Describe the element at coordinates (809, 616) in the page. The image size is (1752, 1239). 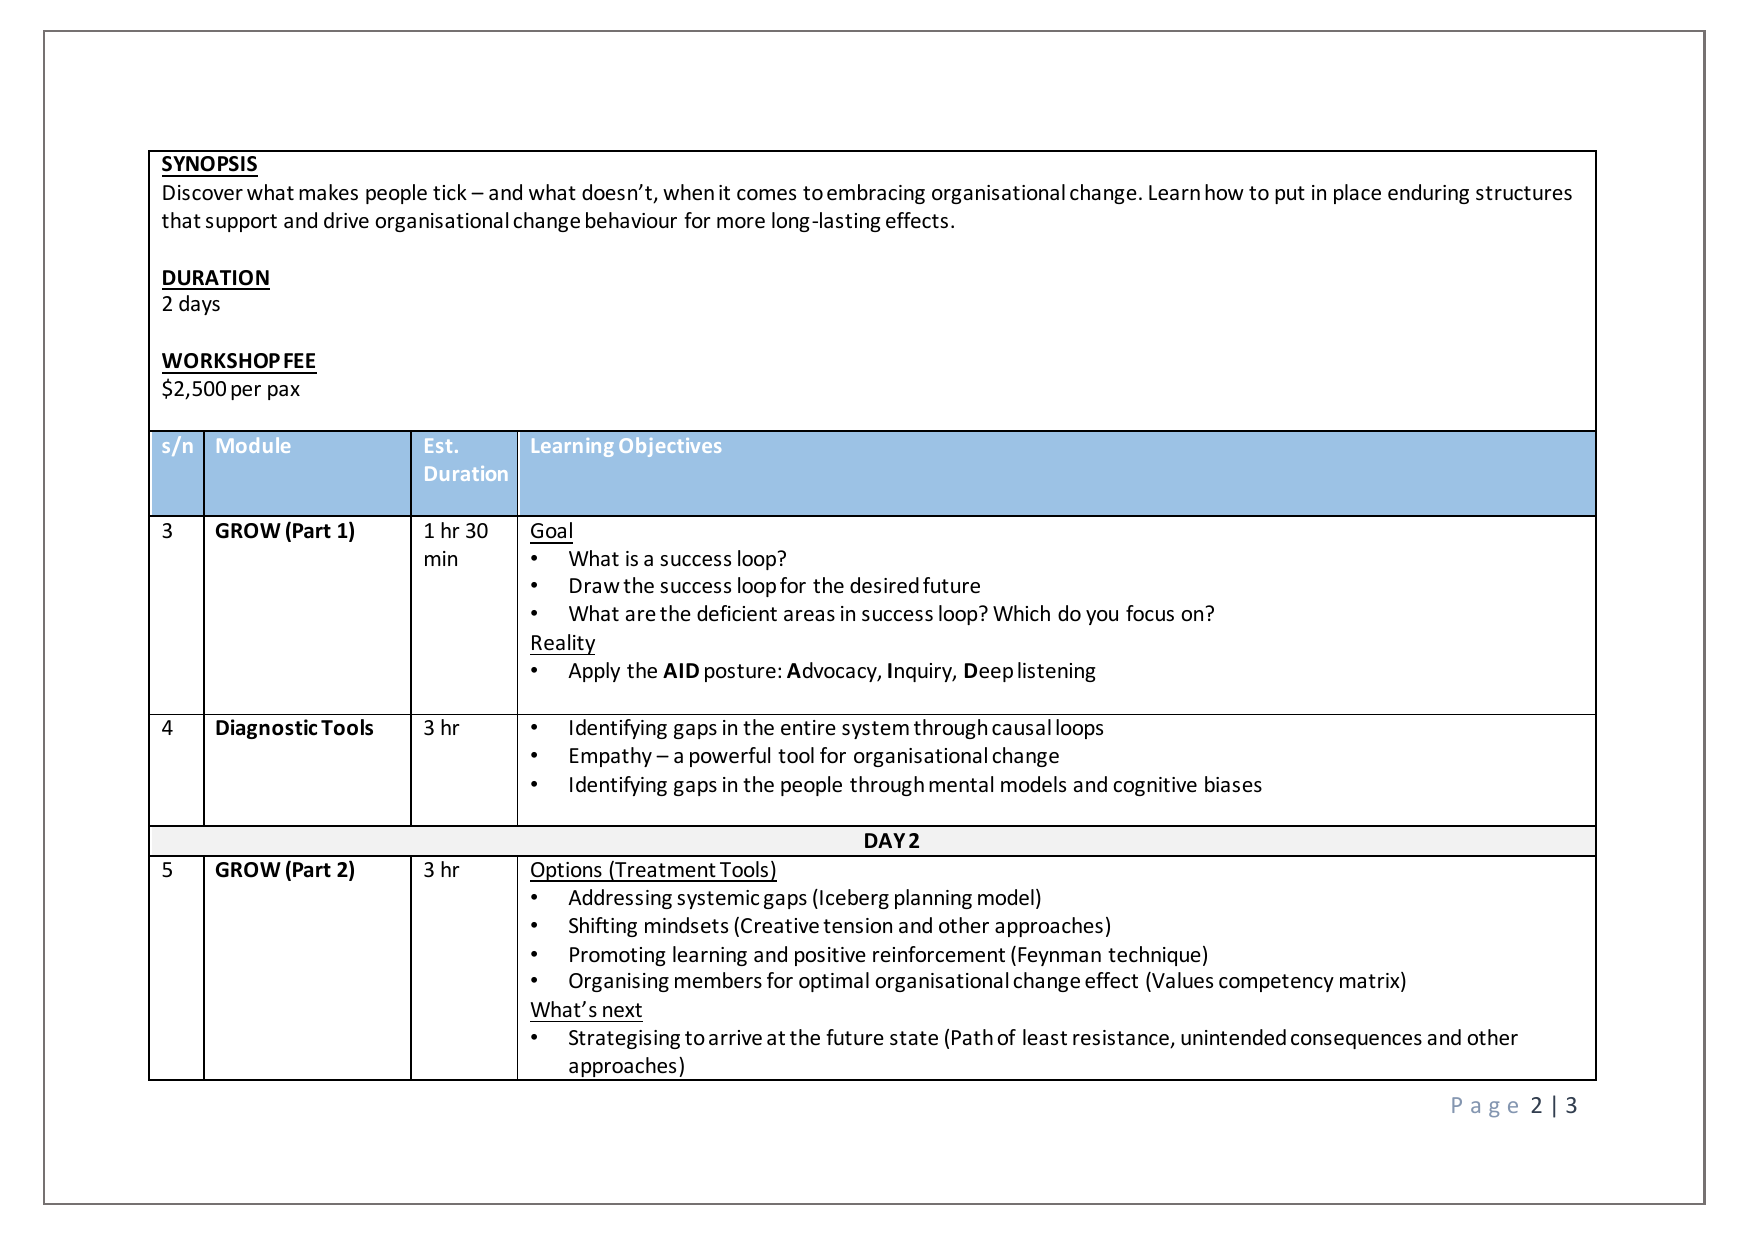
I see `areas` at that location.
